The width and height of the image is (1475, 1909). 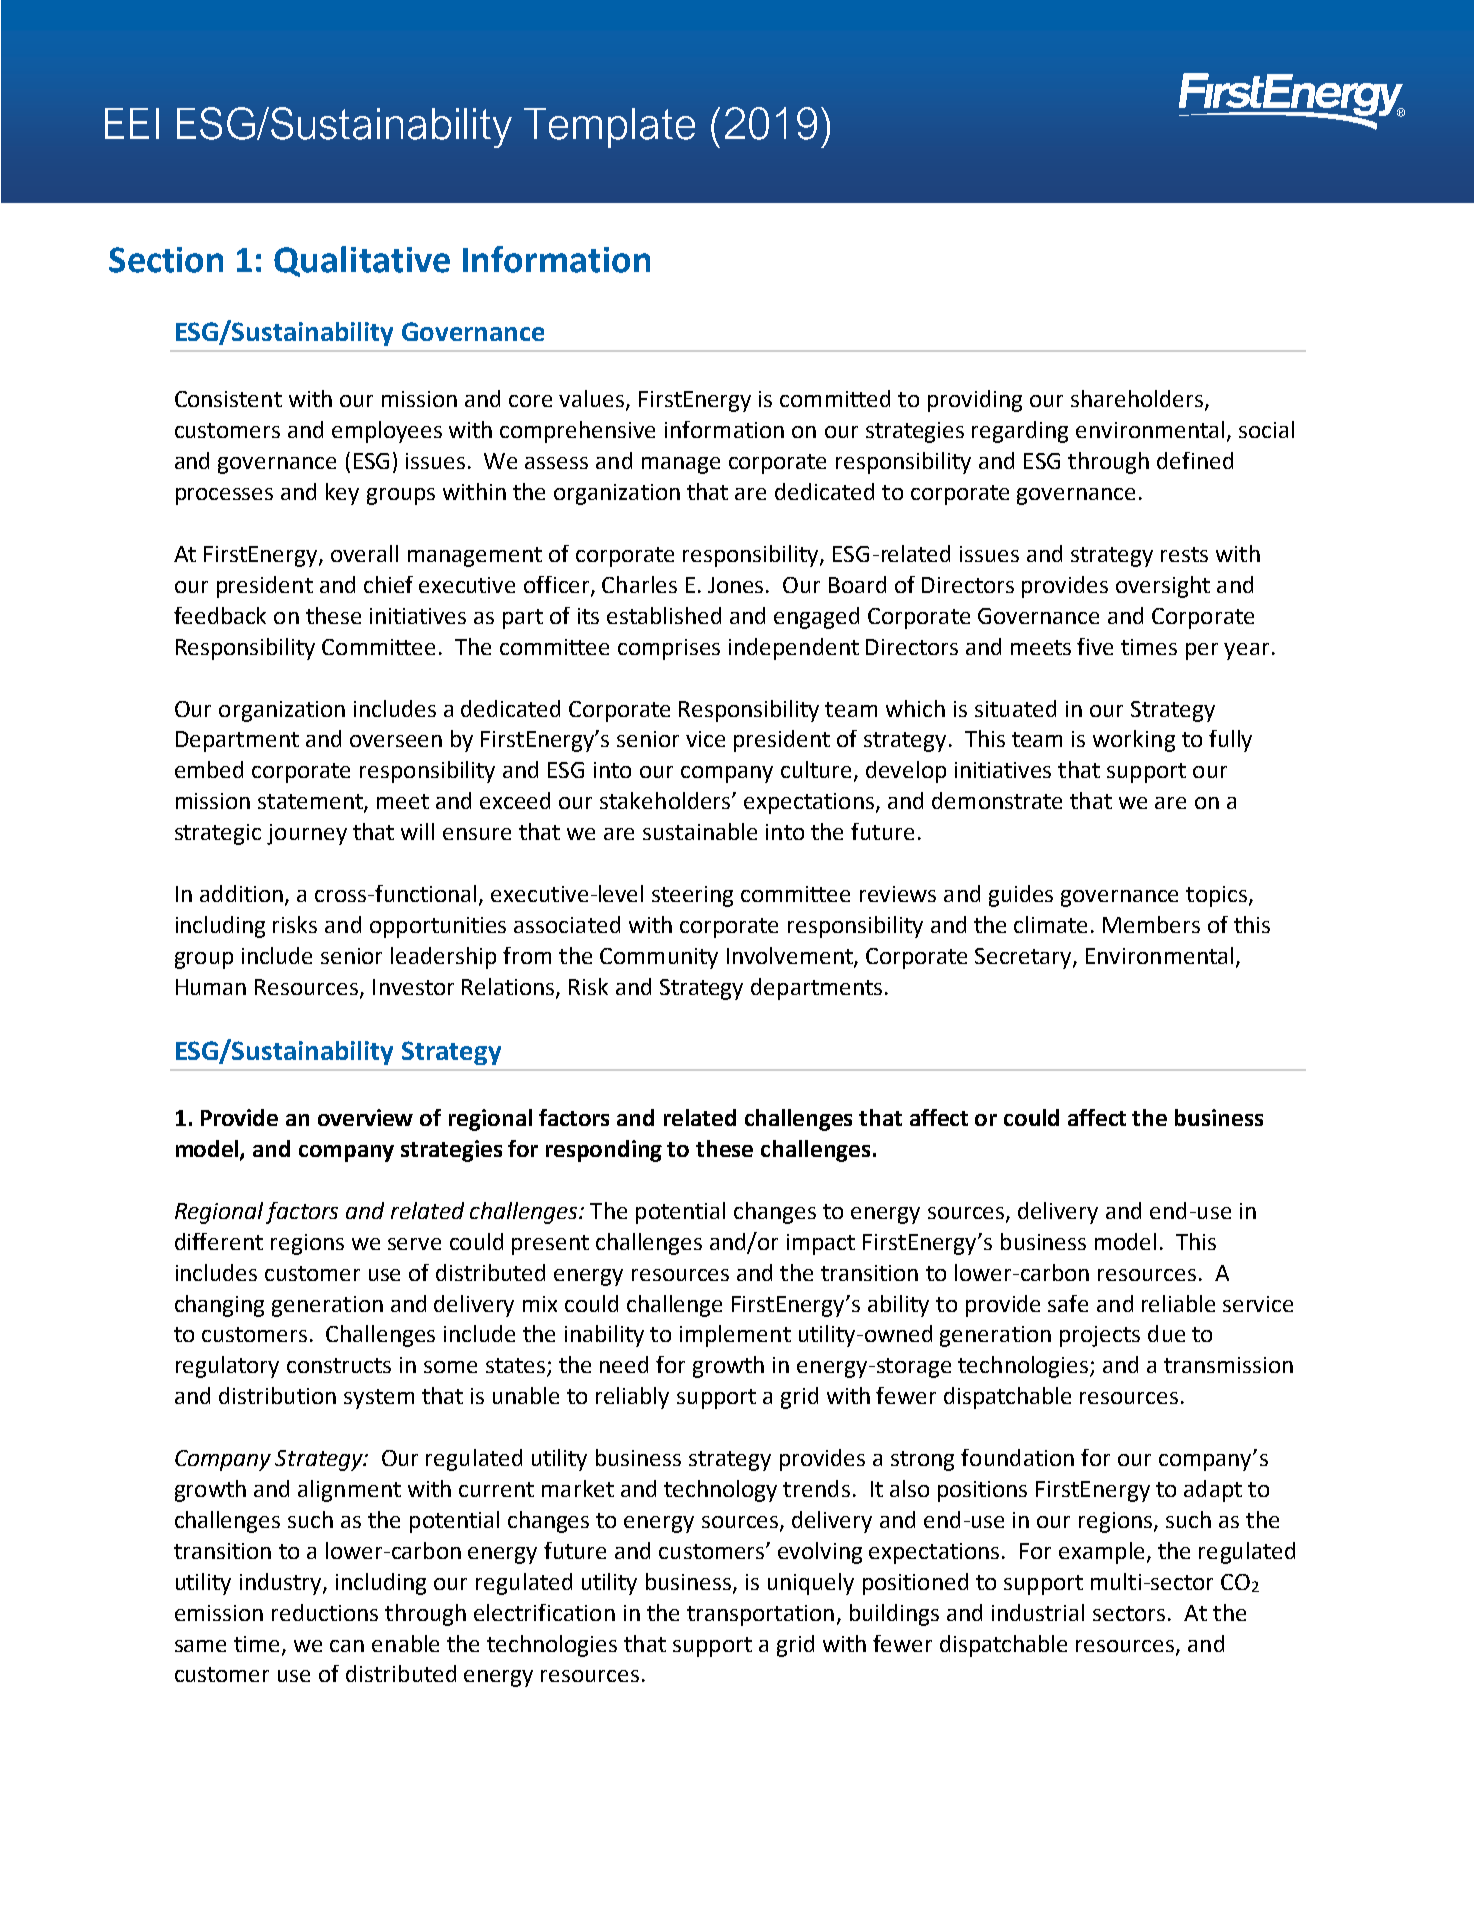 I want to click on five, so click(x=1095, y=646).
